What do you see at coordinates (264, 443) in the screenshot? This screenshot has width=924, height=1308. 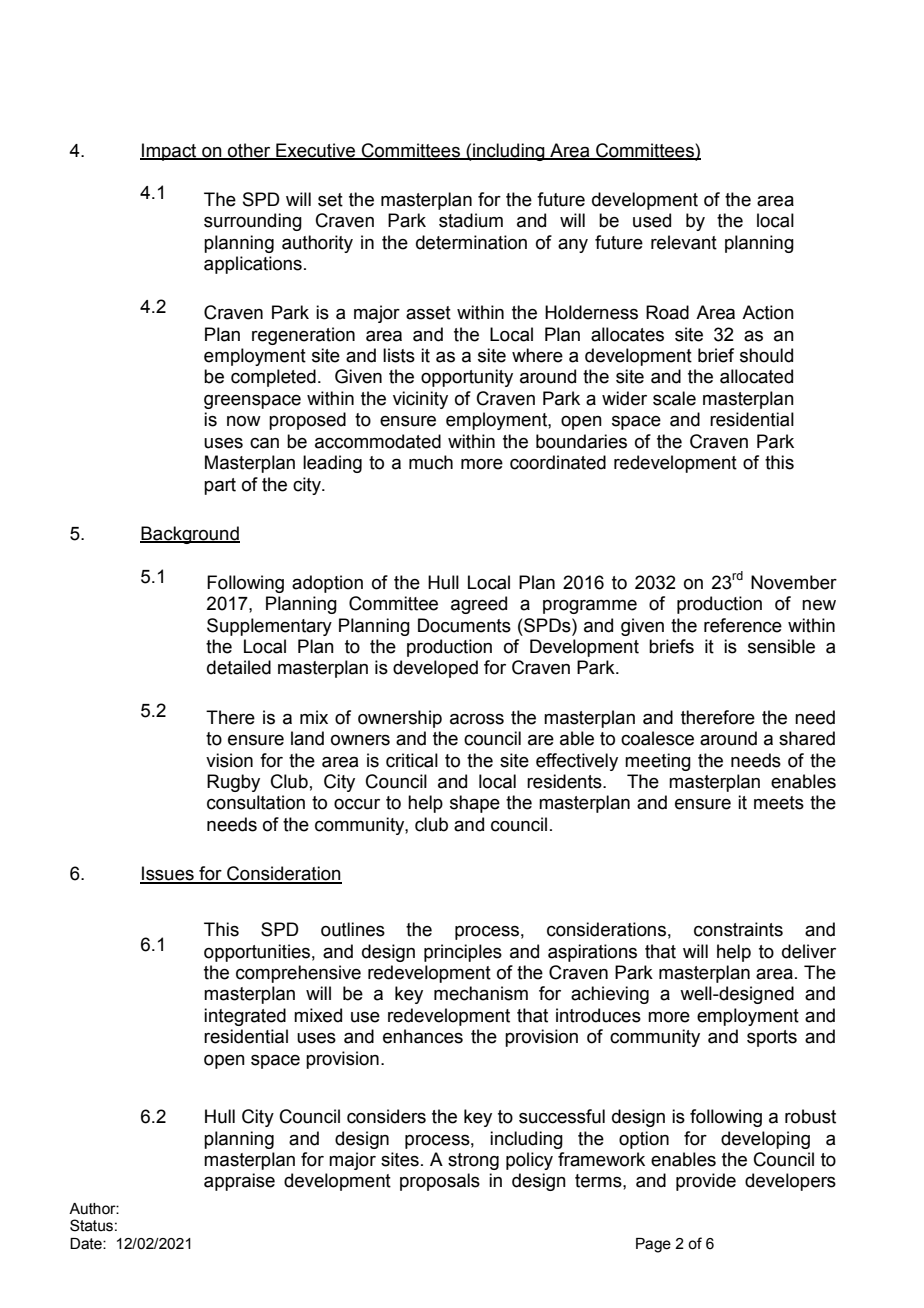 I see `can` at bounding box center [264, 443].
